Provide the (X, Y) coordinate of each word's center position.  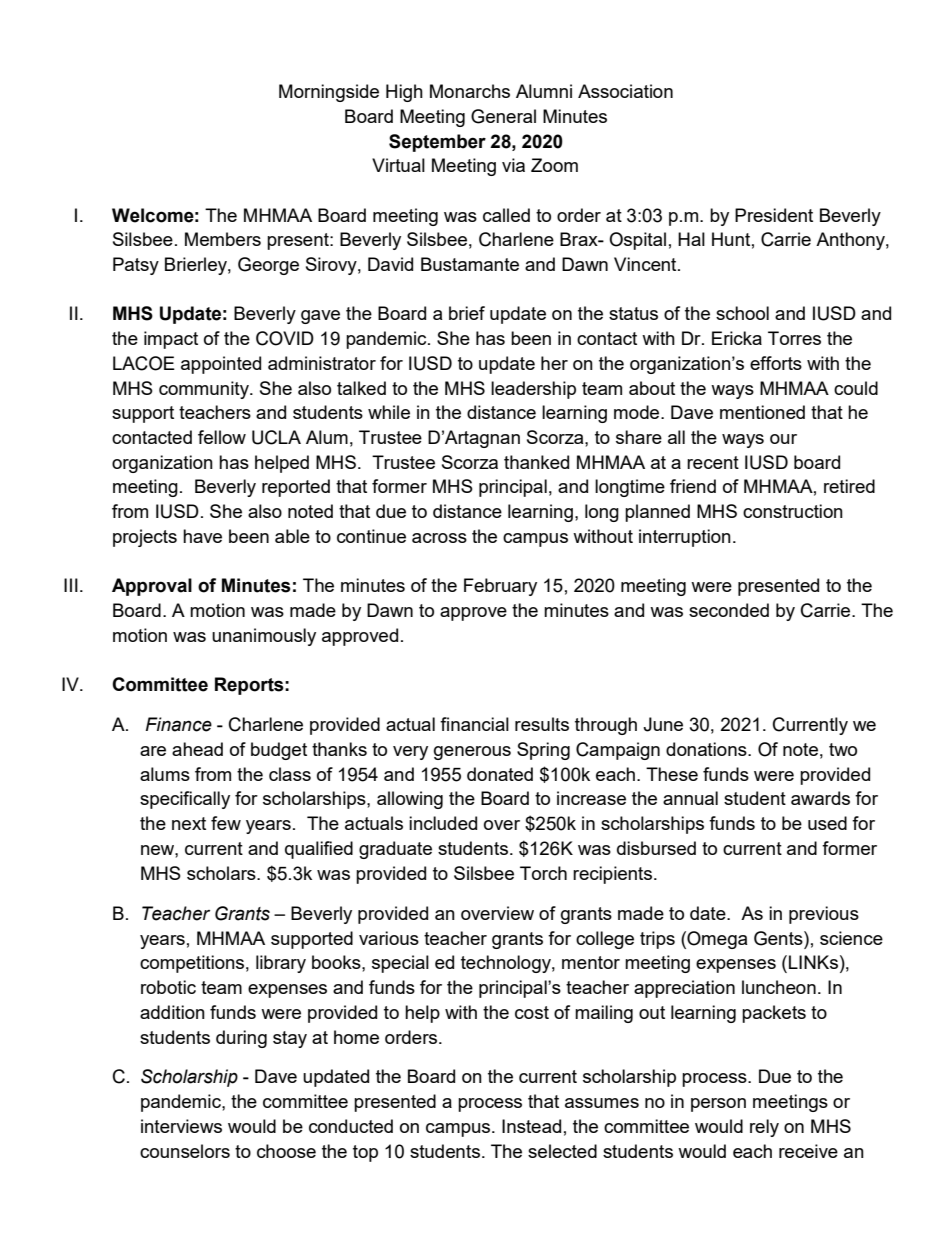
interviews (181, 1126)
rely (764, 1128)
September (437, 143)
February (500, 587)
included (443, 823)
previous (824, 915)
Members (223, 239)
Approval (152, 587)
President (774, 215)
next (189, 823)
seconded (729, 610)
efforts (776, 363)
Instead (531, 1126)
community (205, 390)
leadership (533, 390)
